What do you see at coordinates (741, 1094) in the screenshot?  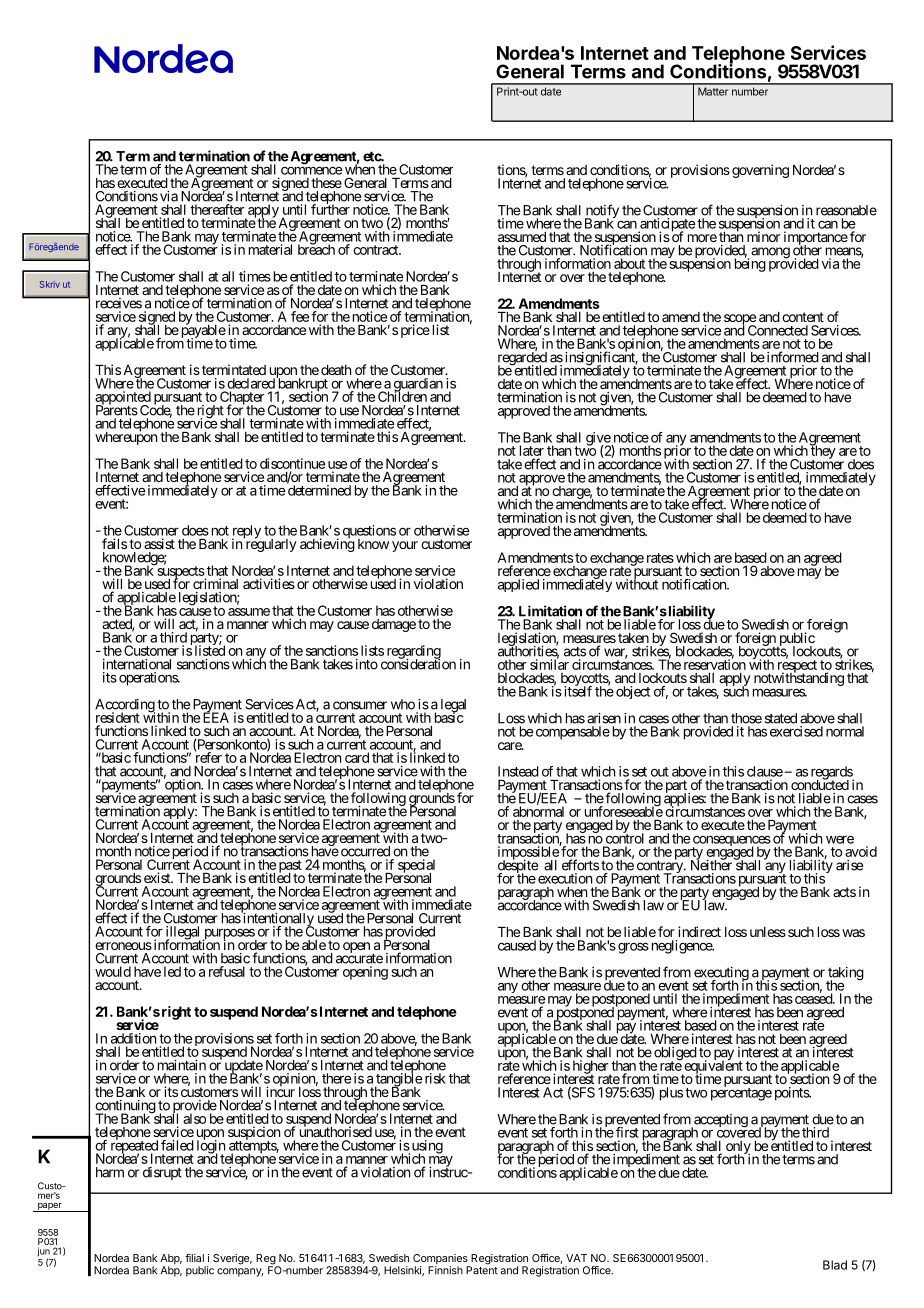 I see `percentage` at bounding box center [741, 1094].
